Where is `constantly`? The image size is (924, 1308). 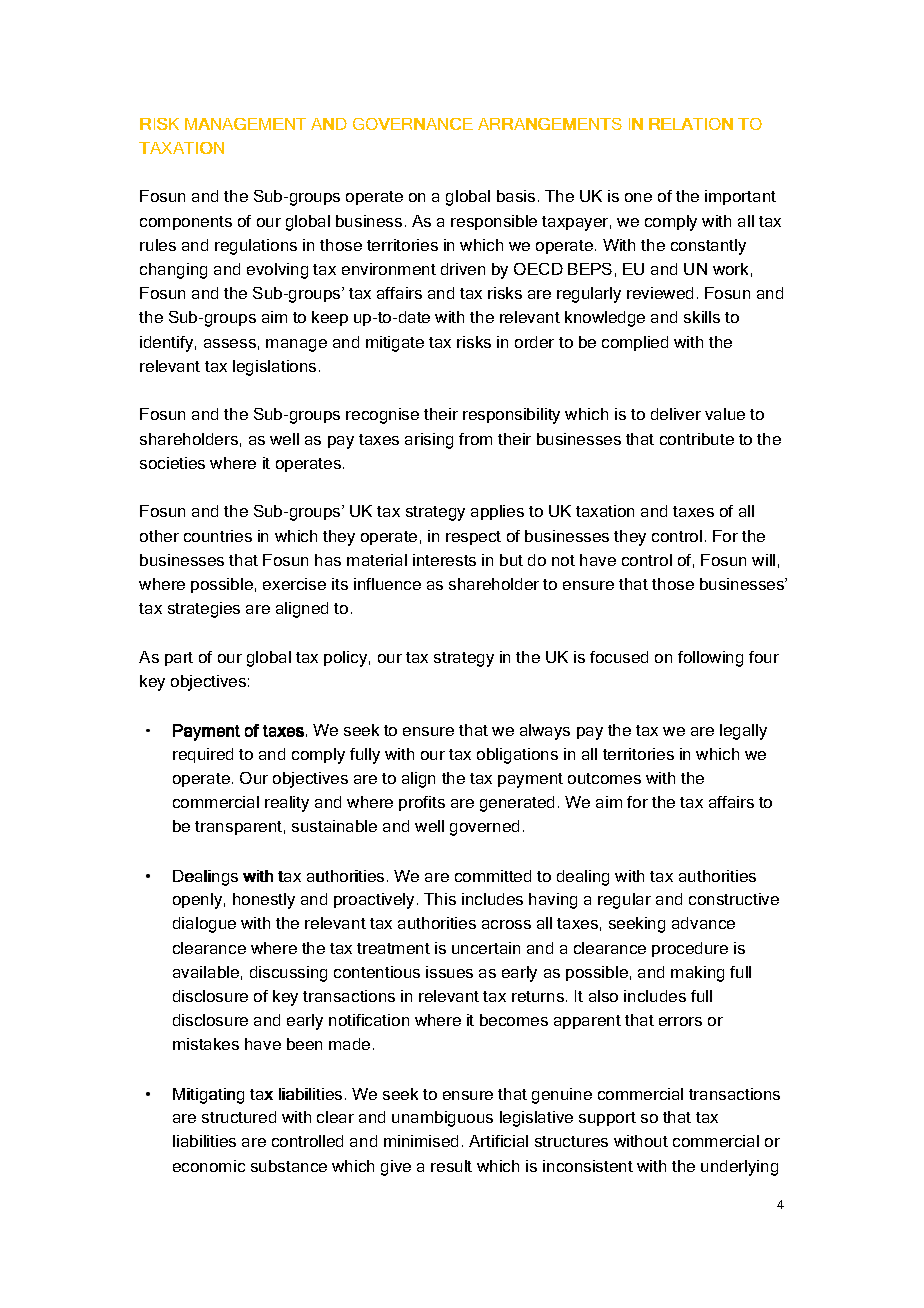
constantly is located at coordinates (708, 247).
